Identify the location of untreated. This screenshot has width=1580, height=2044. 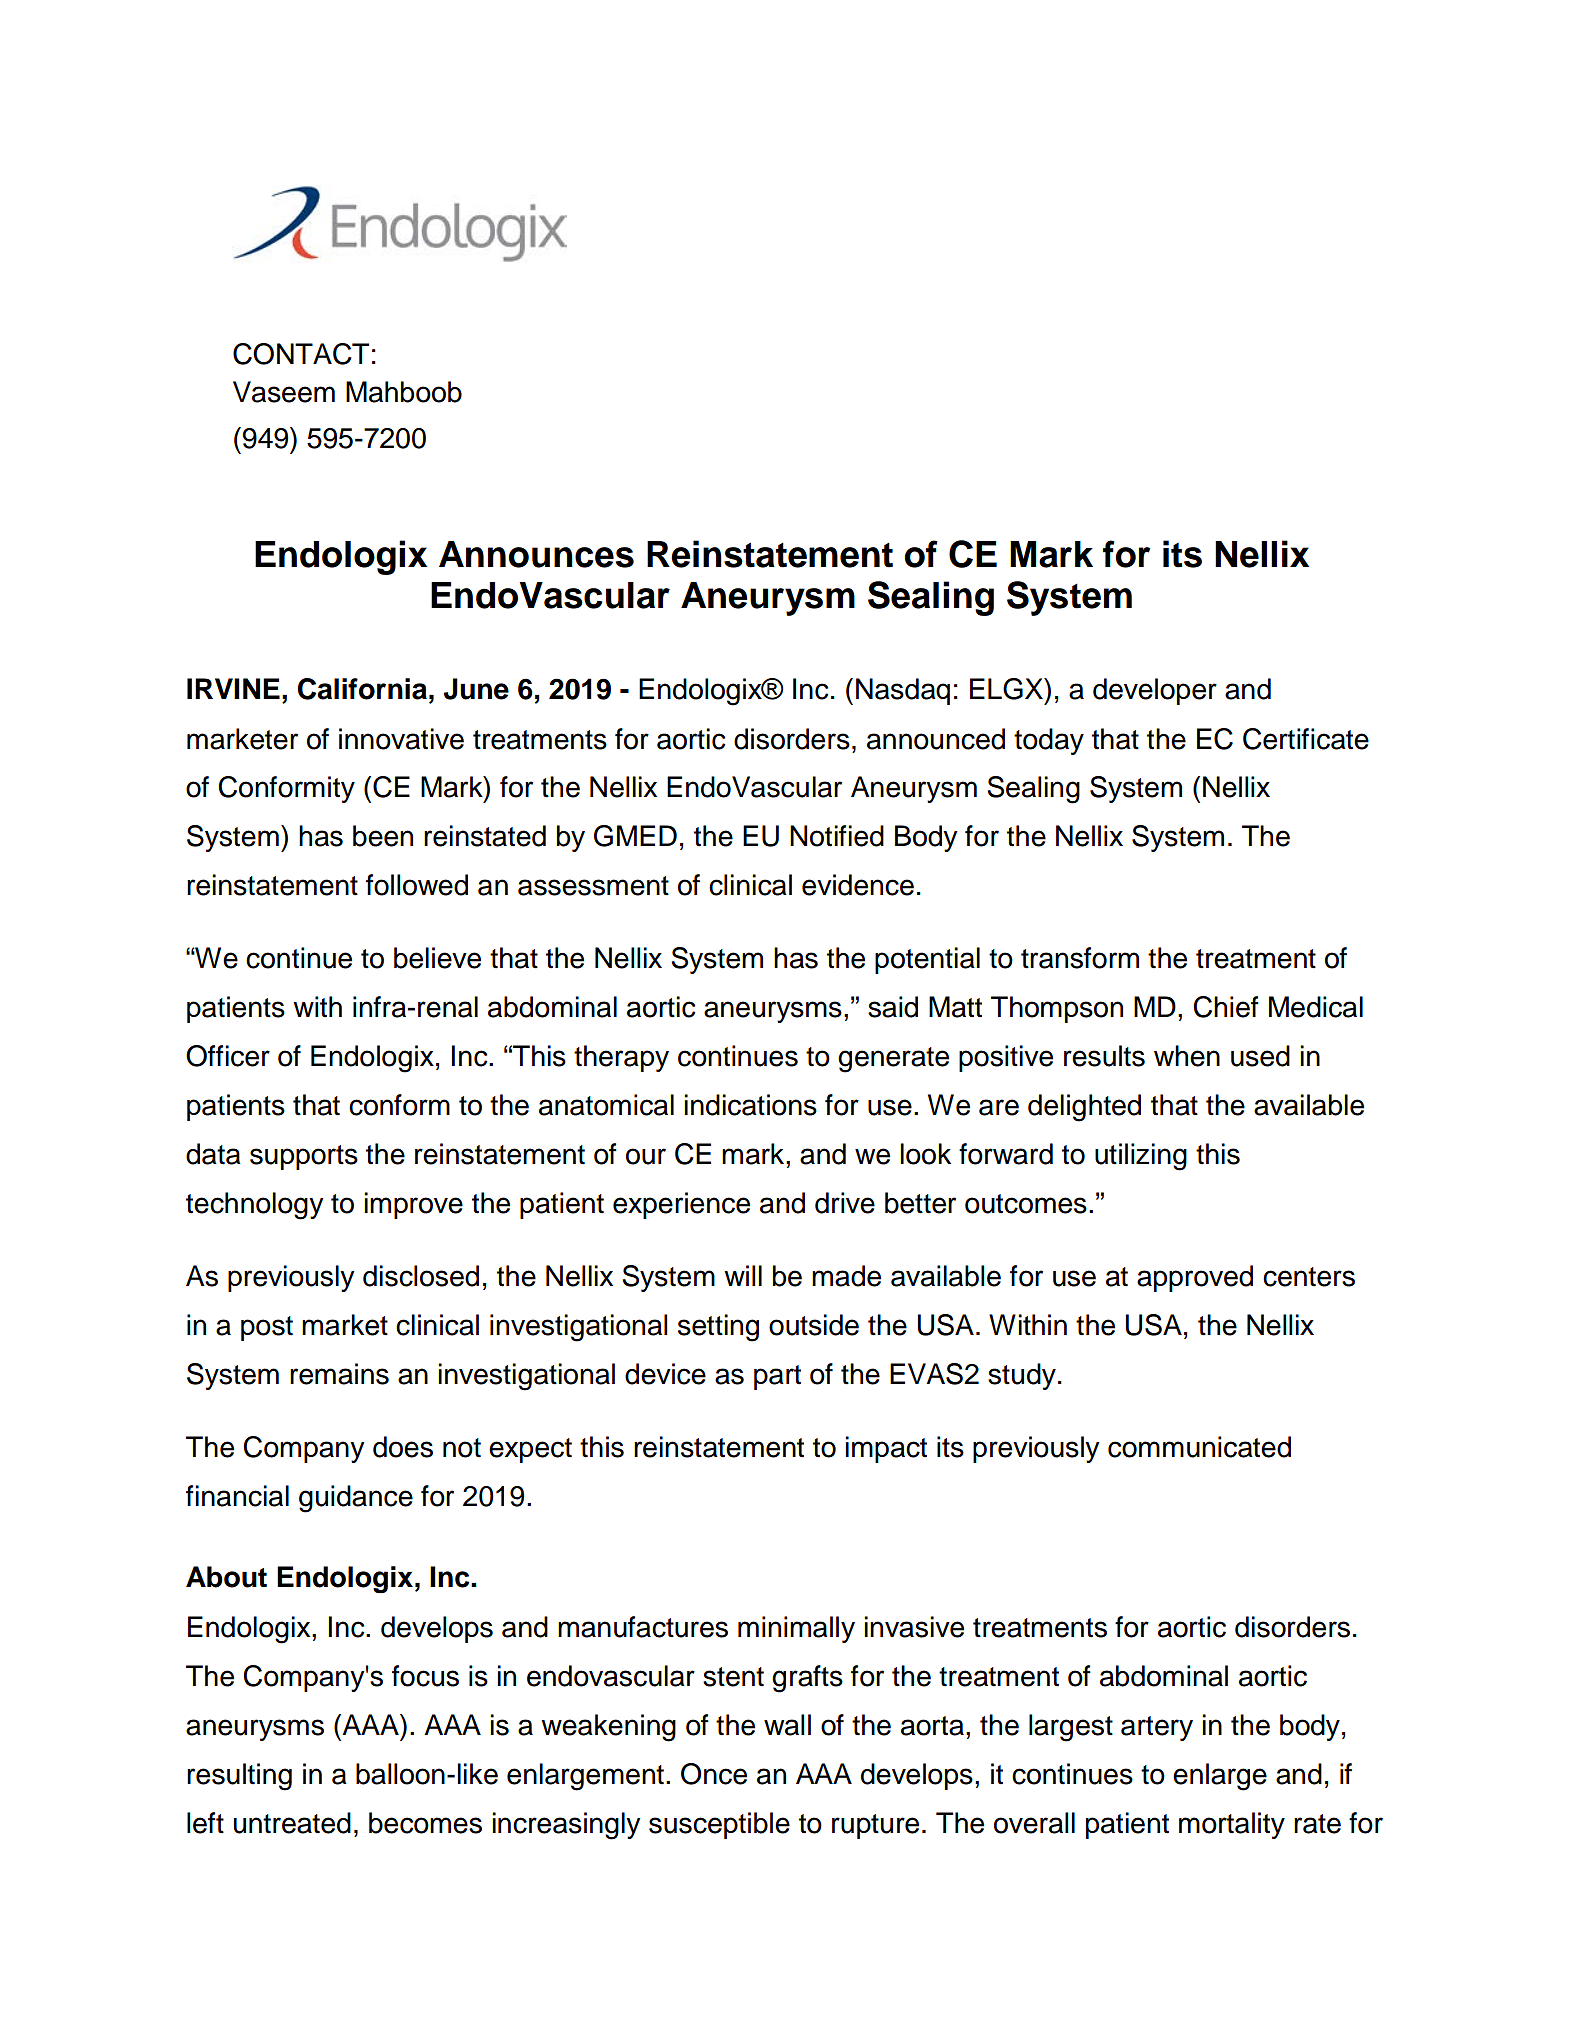
(292, 1823).
